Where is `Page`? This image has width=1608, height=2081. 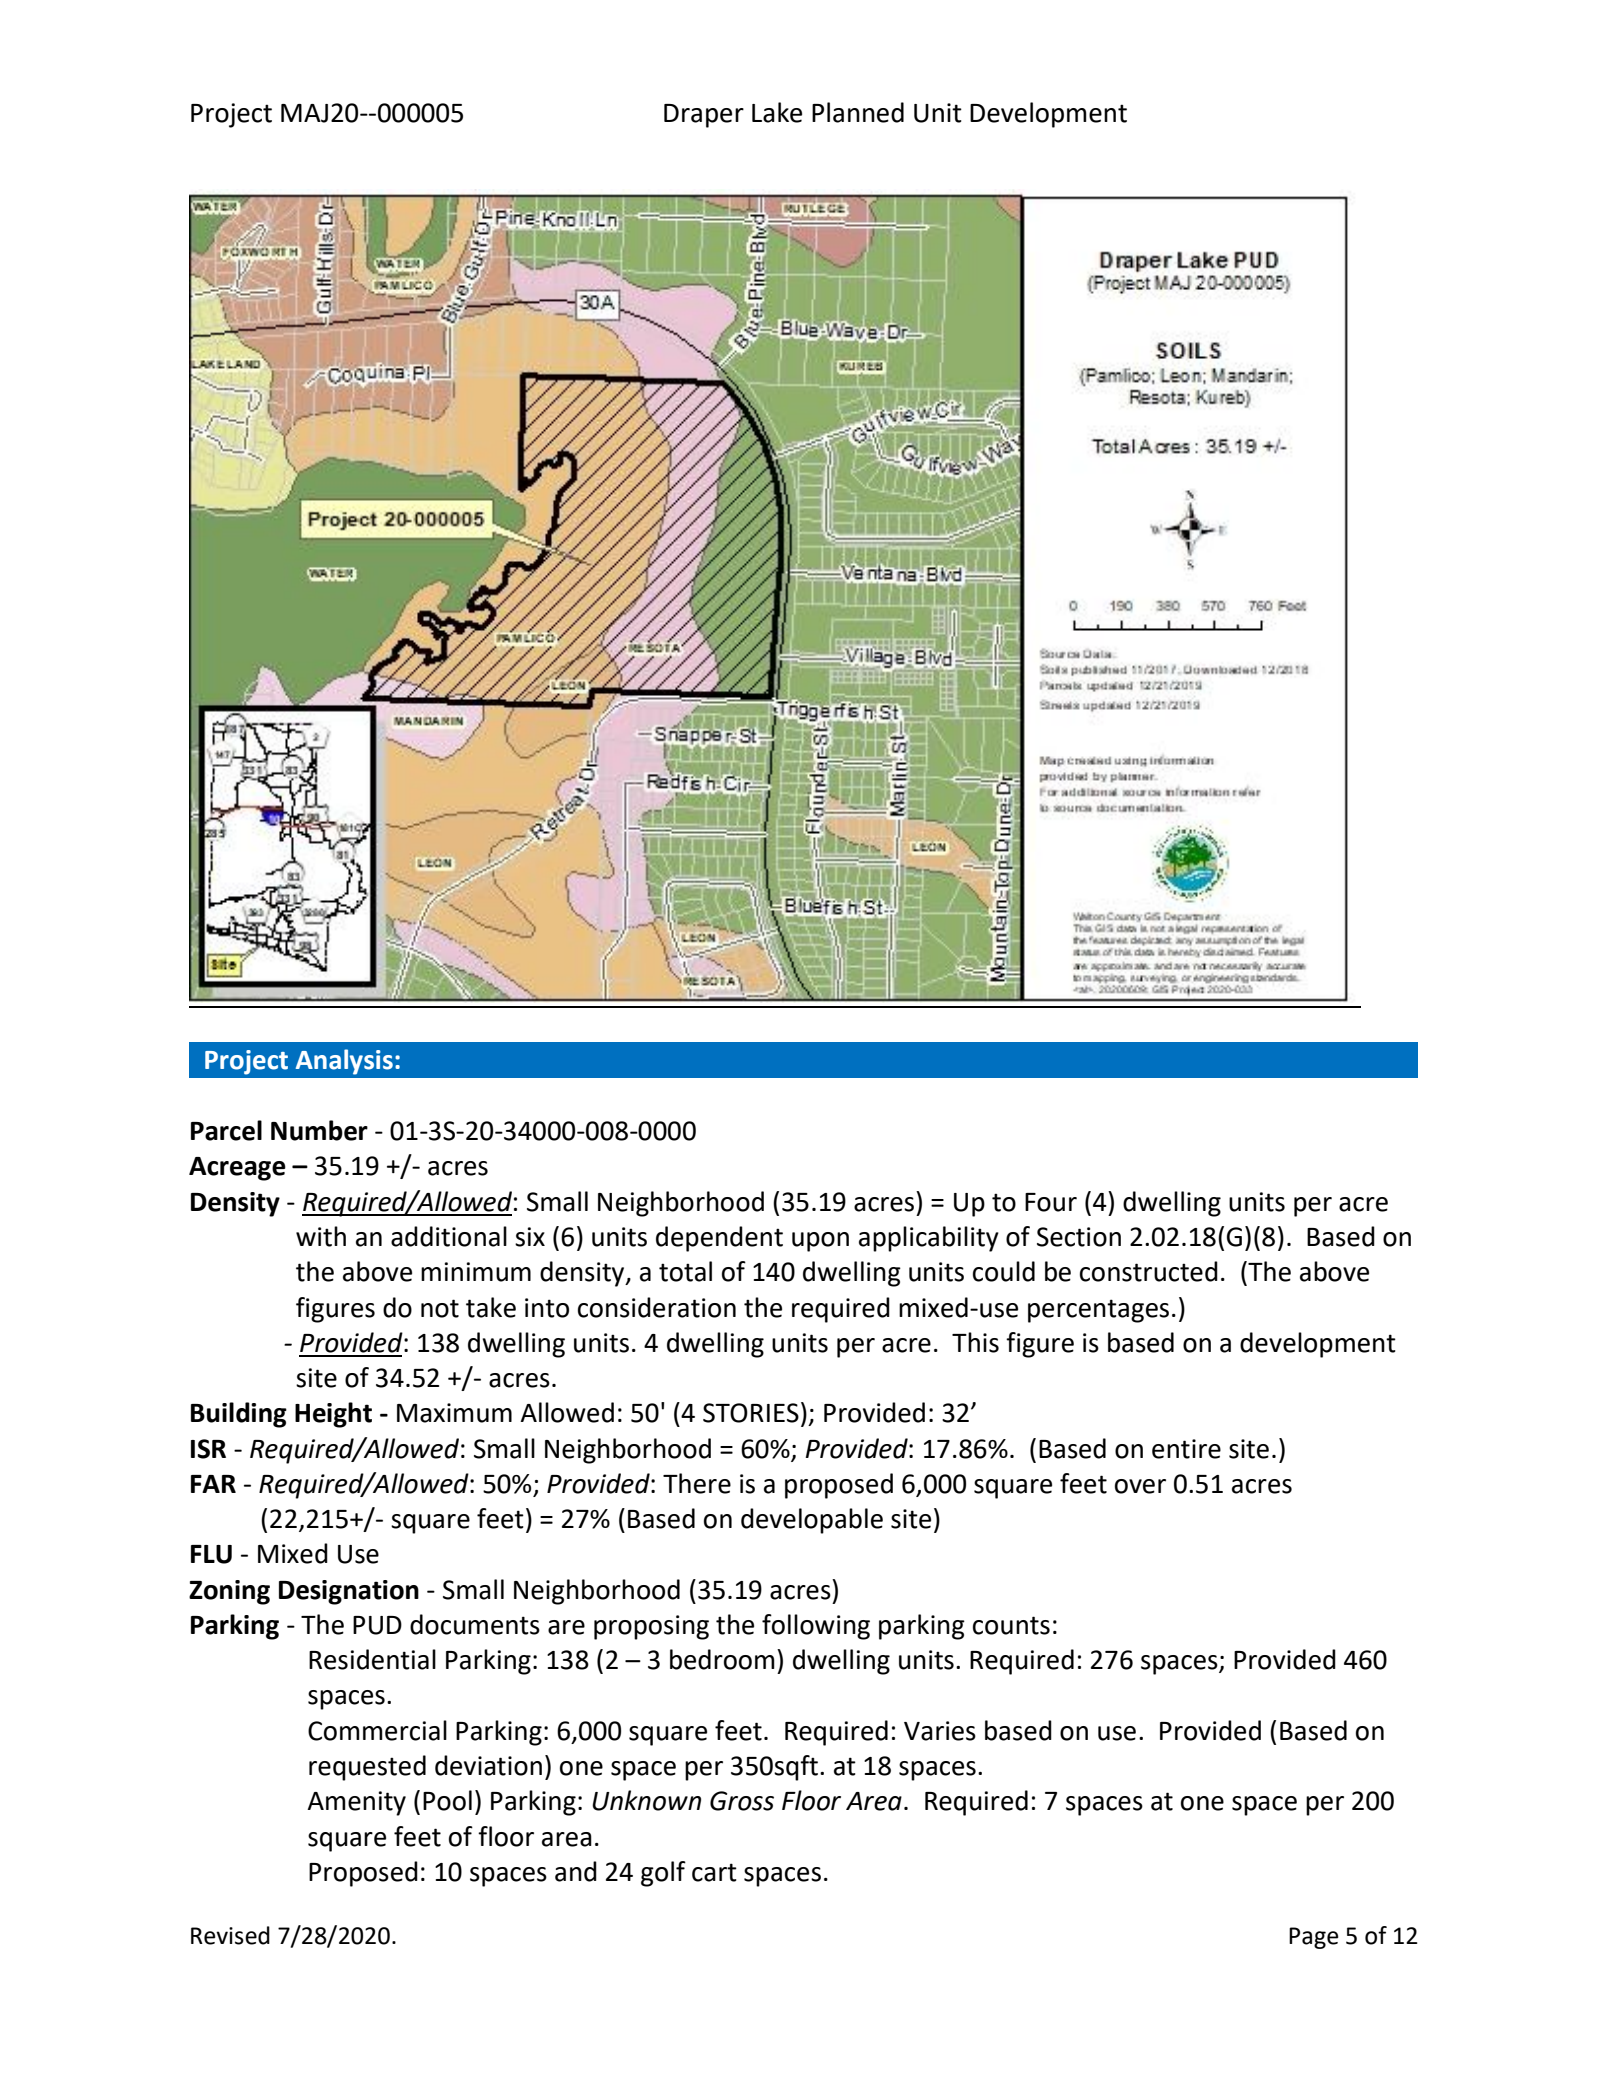 Page is located at coordinates (1314, 1938).
